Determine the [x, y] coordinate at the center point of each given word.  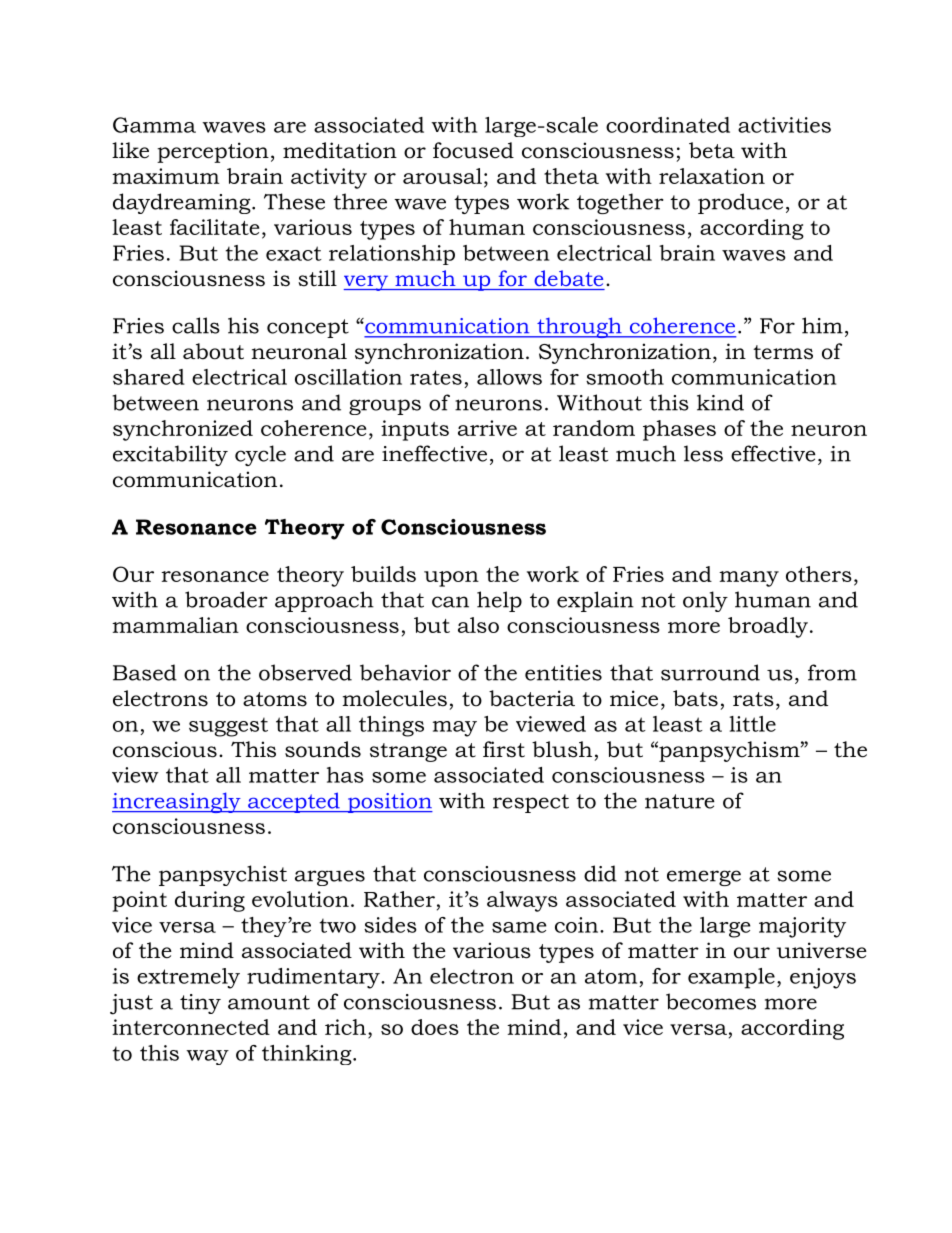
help [499, 601]
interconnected [191, 1027]
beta [712, 150]
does [435, 1027]
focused [473, 150]
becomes [711, 1001]
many [749, 579]
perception [213, 152]
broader [226, 599]
